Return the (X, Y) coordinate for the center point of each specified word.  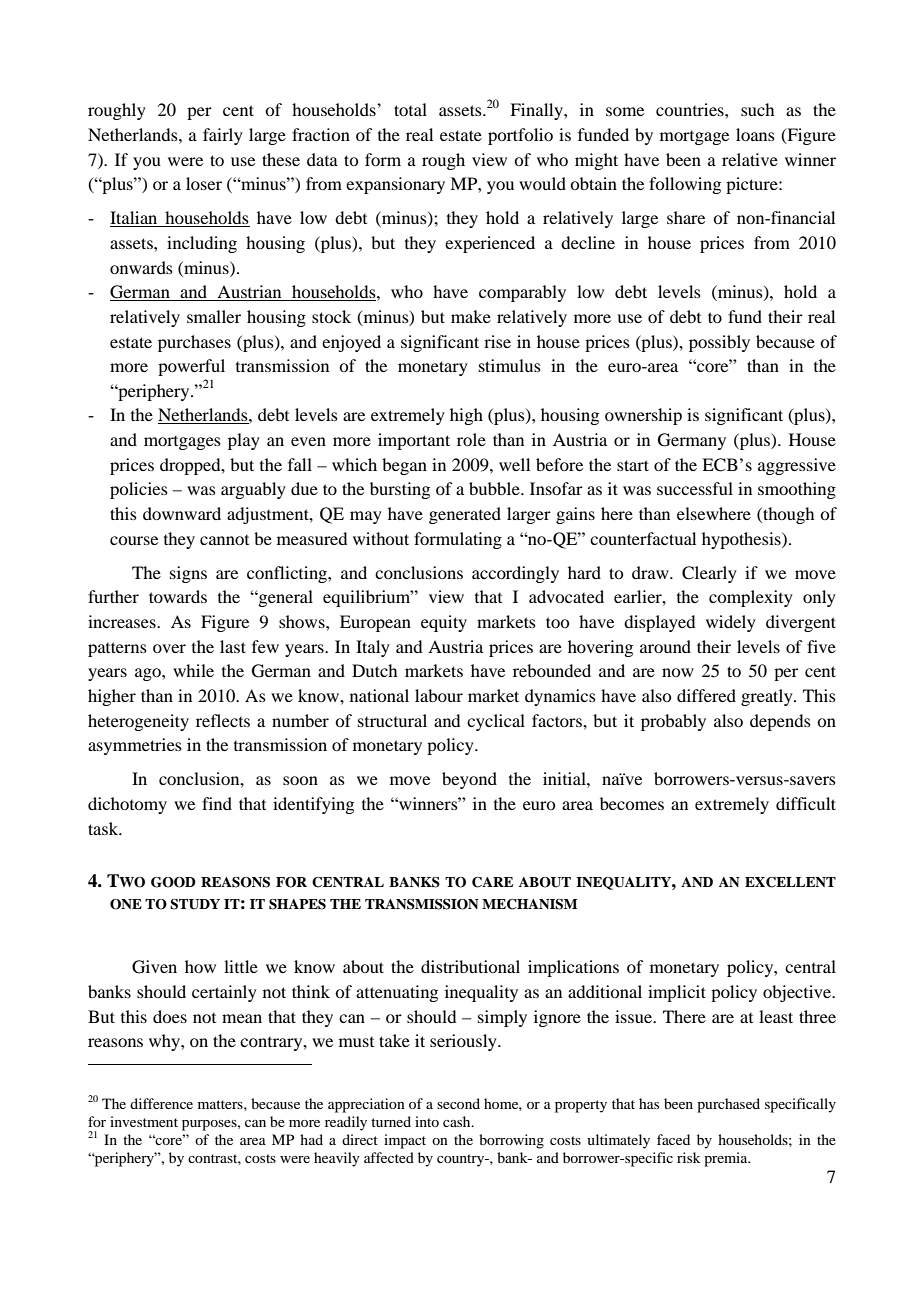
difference (161, 1103)
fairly (223, 136)
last (233, 646)
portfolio (520, 136)
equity (444, 623)
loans (755, 134)
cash (458, 1121)
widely (731, 623)
